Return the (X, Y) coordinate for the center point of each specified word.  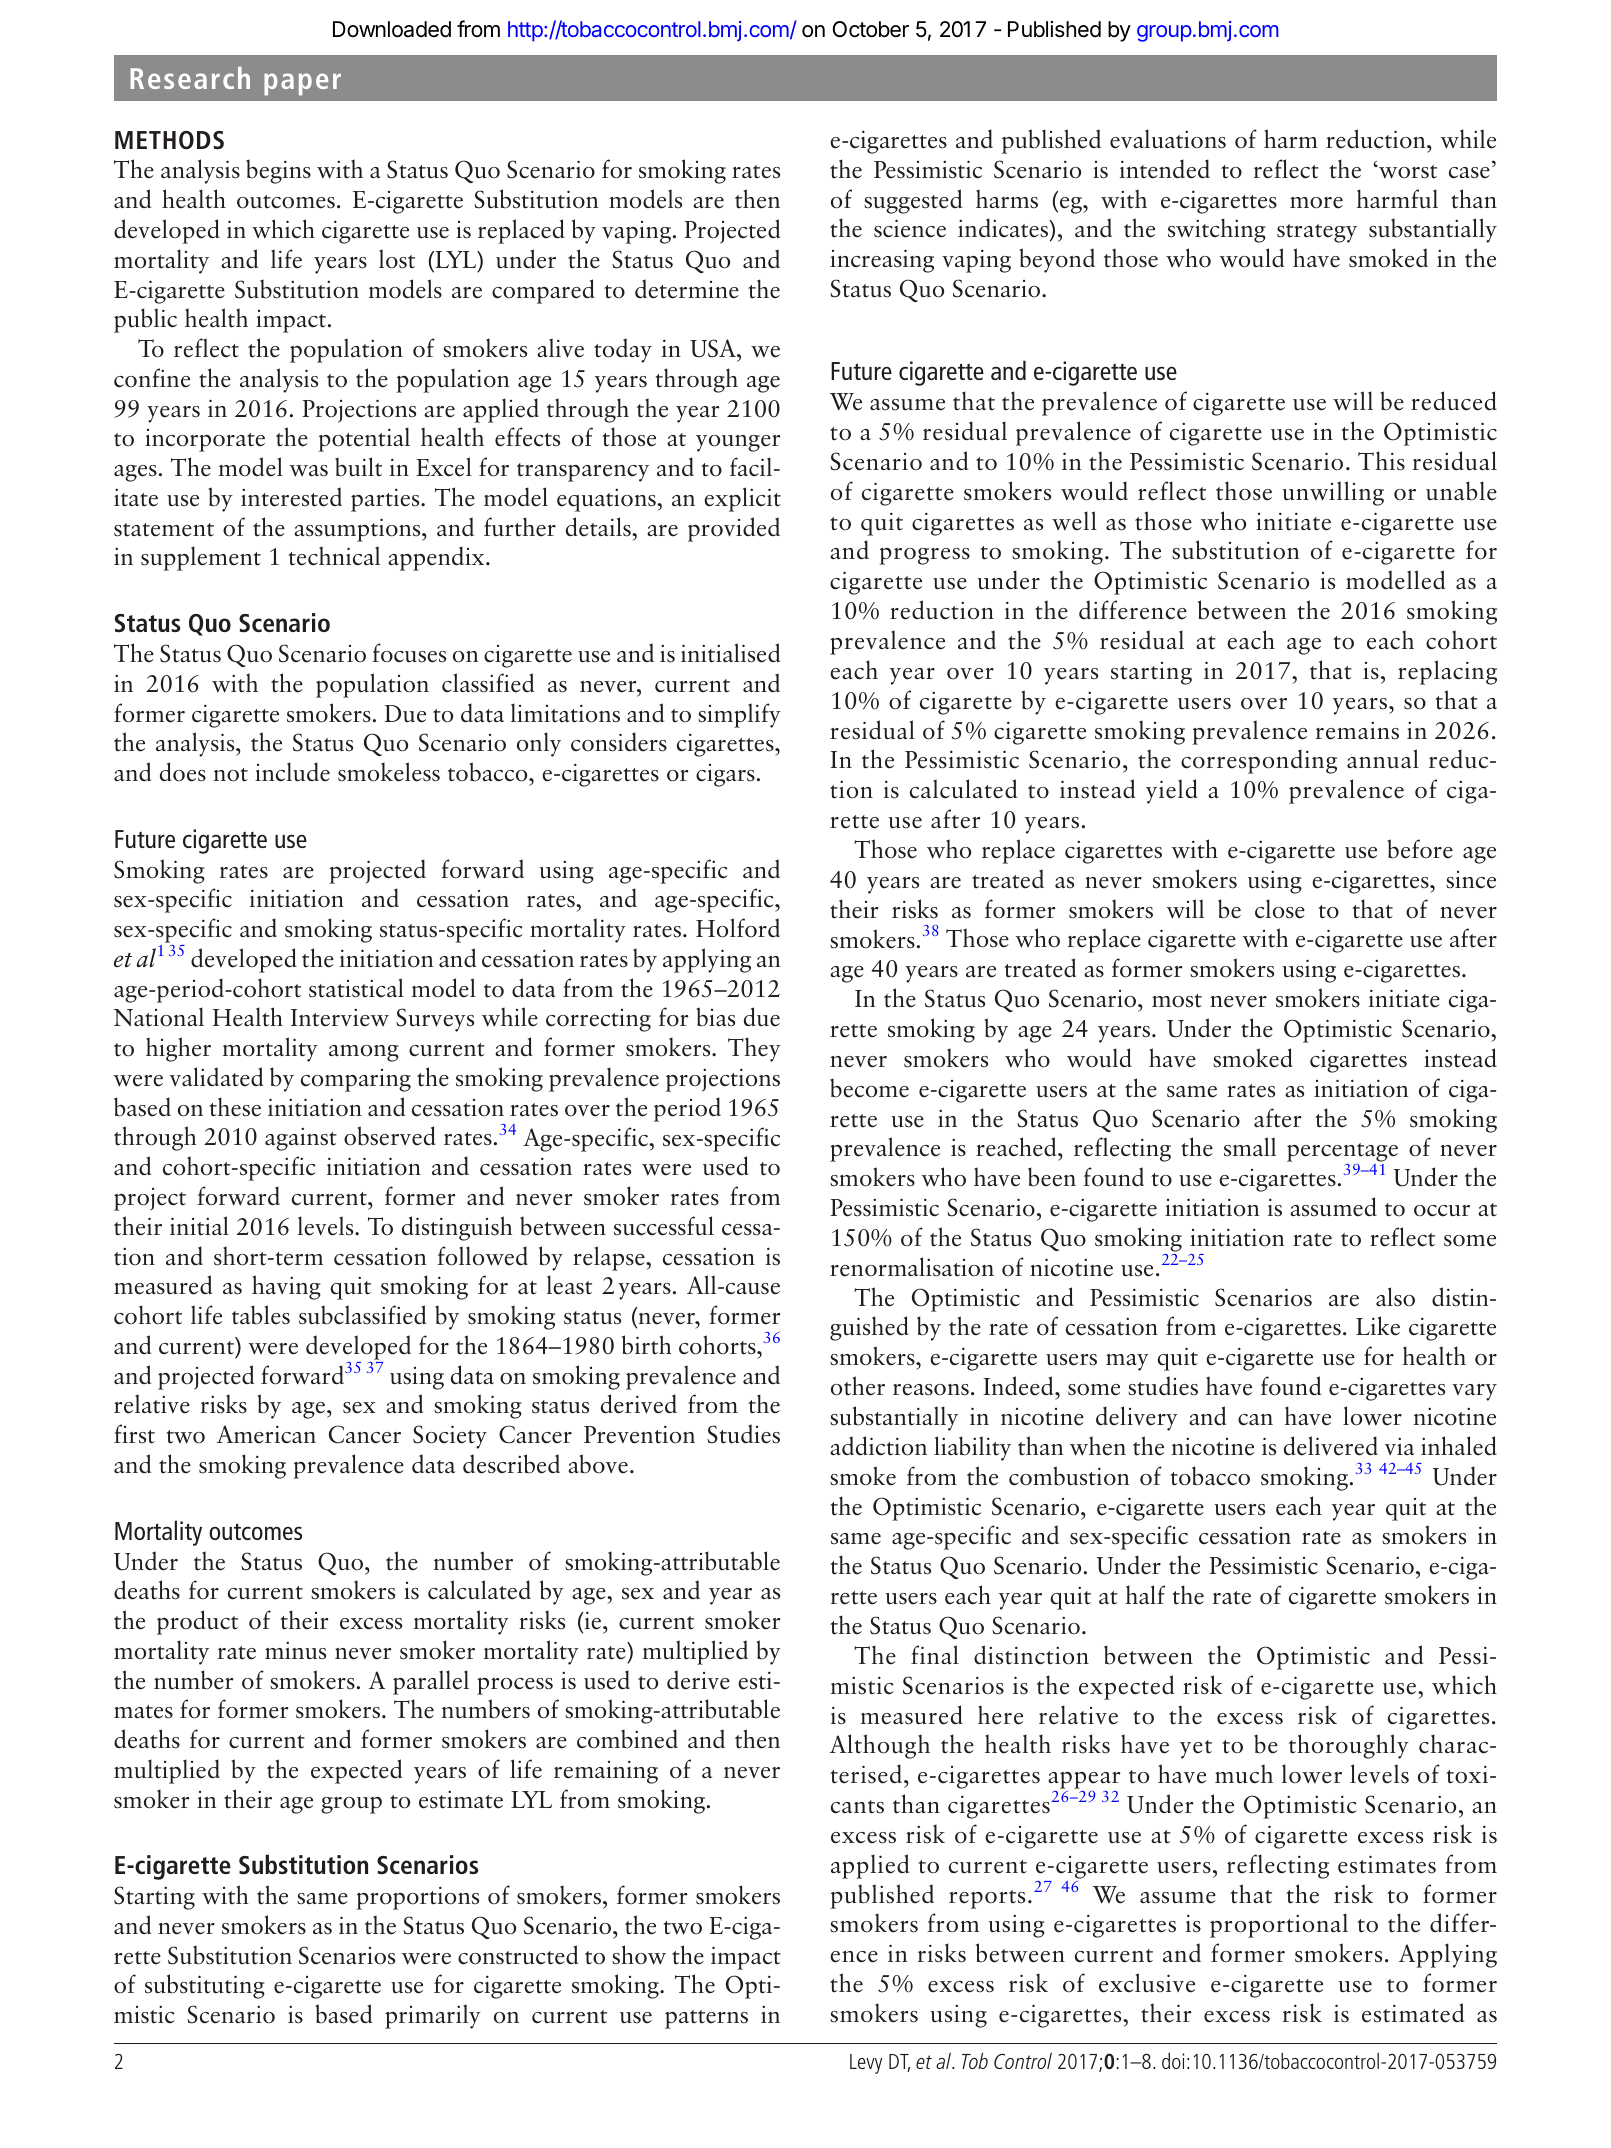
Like (1378, 1326)
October (871, 29)
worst (1407, 172)
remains (1357, 730)
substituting (205, 1986)
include (292, 772)
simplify (739, 715)
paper (302, 84)
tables (261, 1315)
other (858, 1386)
